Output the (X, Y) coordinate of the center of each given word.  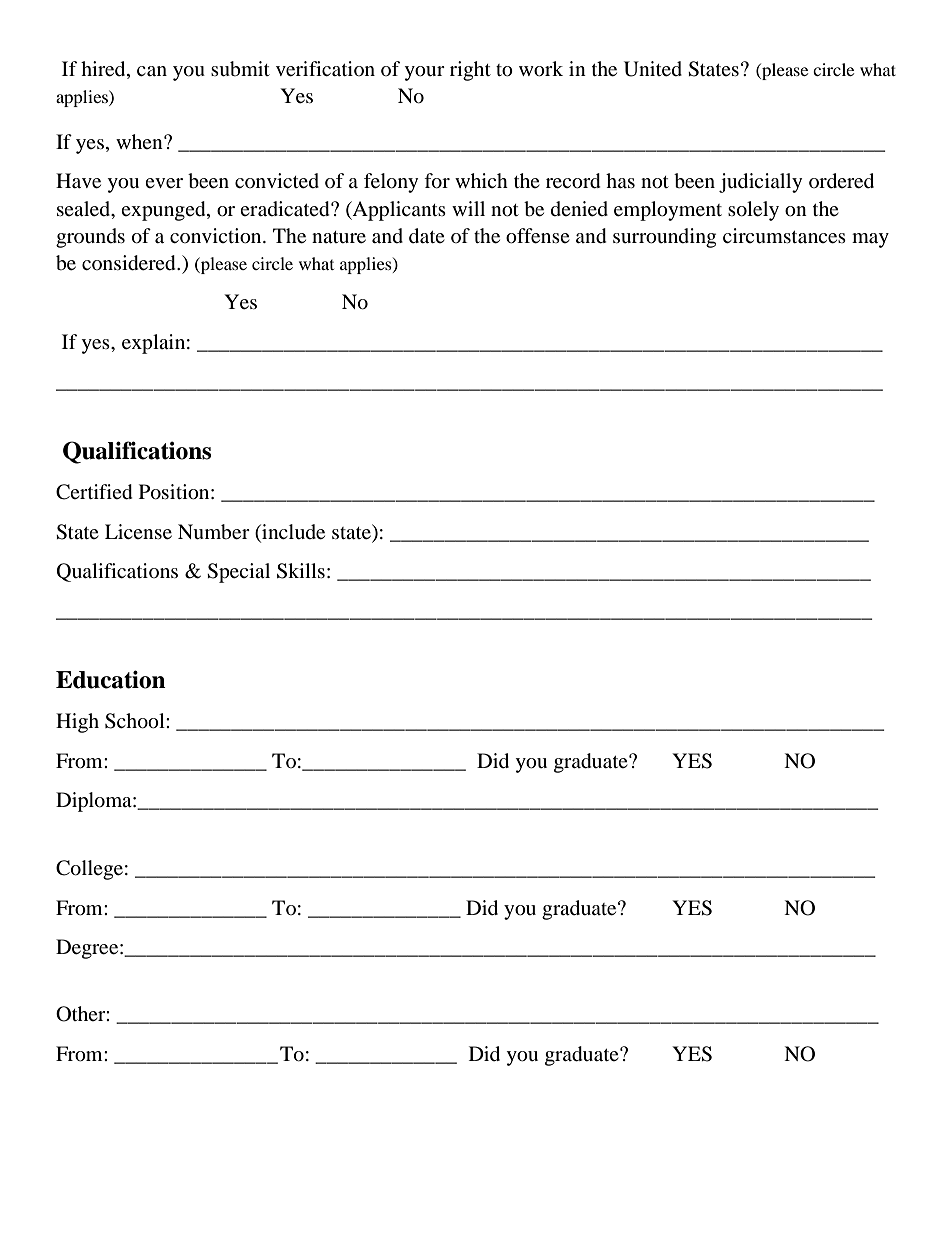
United (653, 69)
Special (238, 573)
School (136, 721)
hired (104, 70)
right (470, 71)
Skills (301, 571)
